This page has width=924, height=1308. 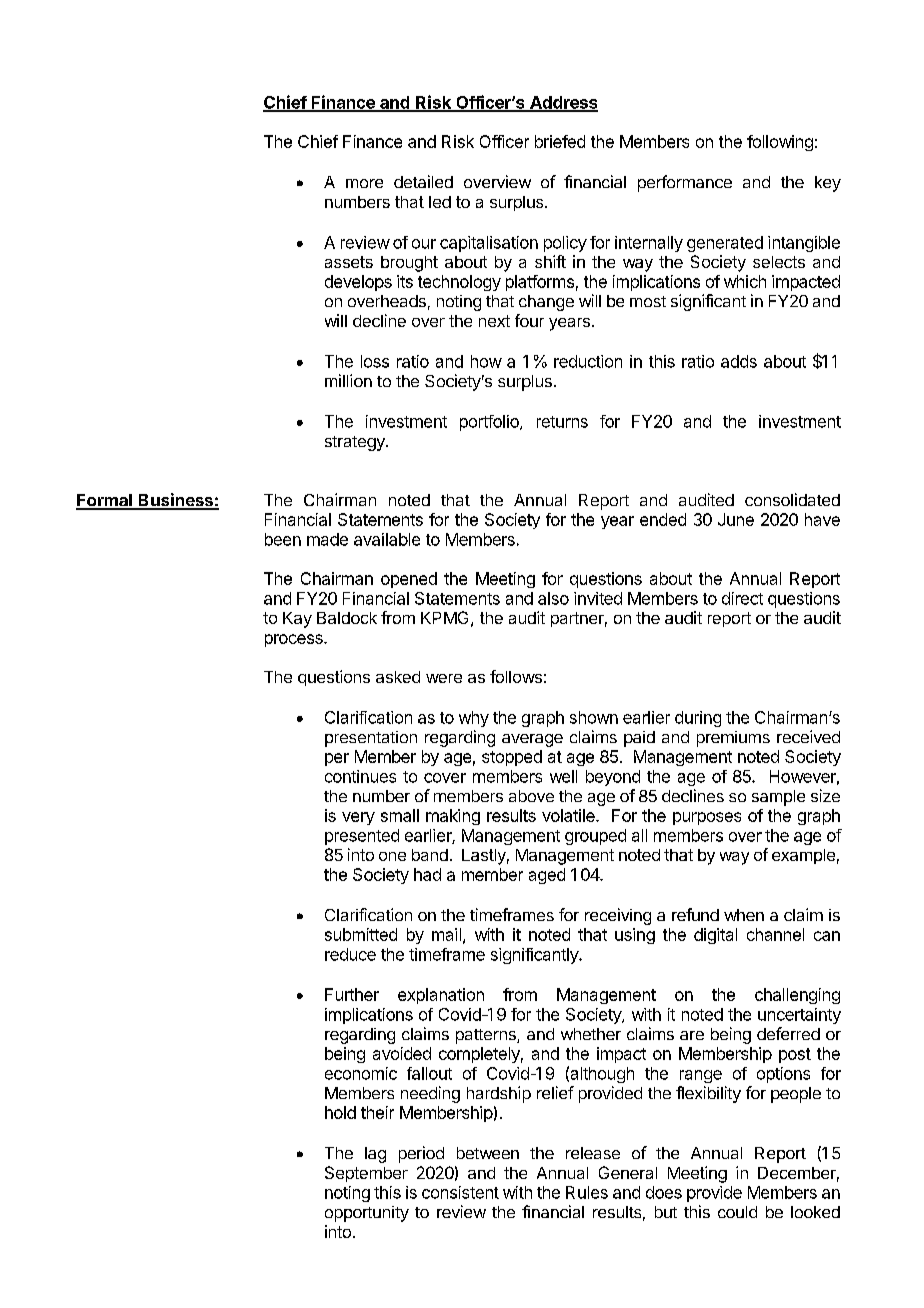 I want to click on following, so click(x=780, y=143).
